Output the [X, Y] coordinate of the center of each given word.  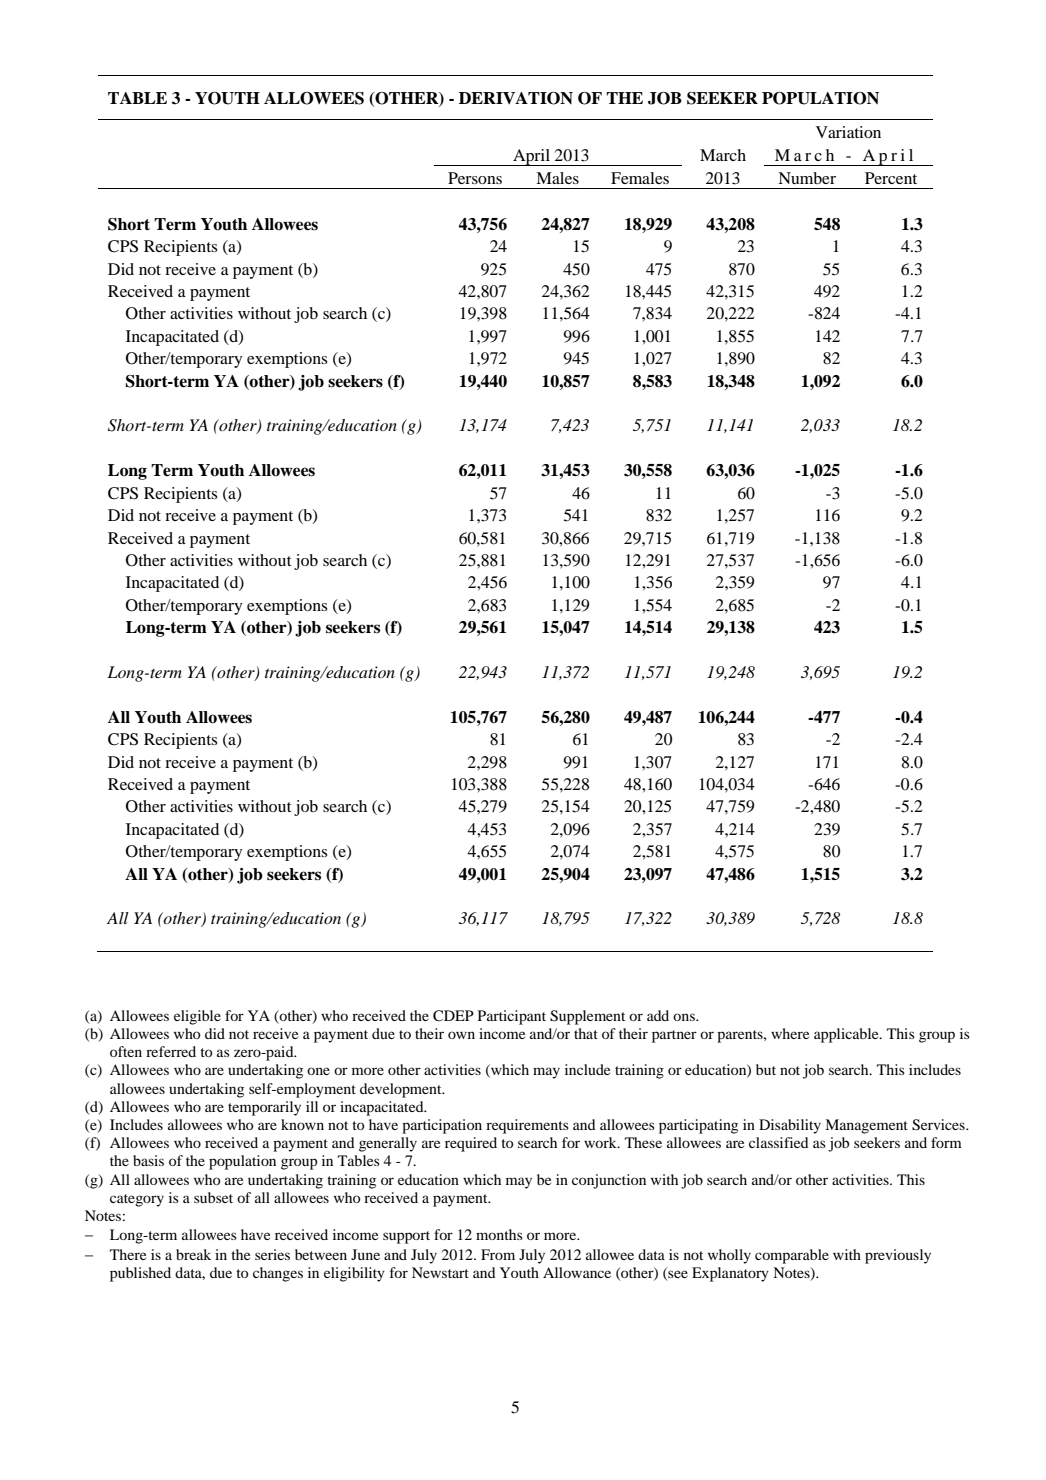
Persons [475, 178]
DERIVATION [516, 98]
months [499, 1234]
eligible [197, 1017]
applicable [847, 1035]
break [193, 1254]
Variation [848, 132]
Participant [512, 1017]
